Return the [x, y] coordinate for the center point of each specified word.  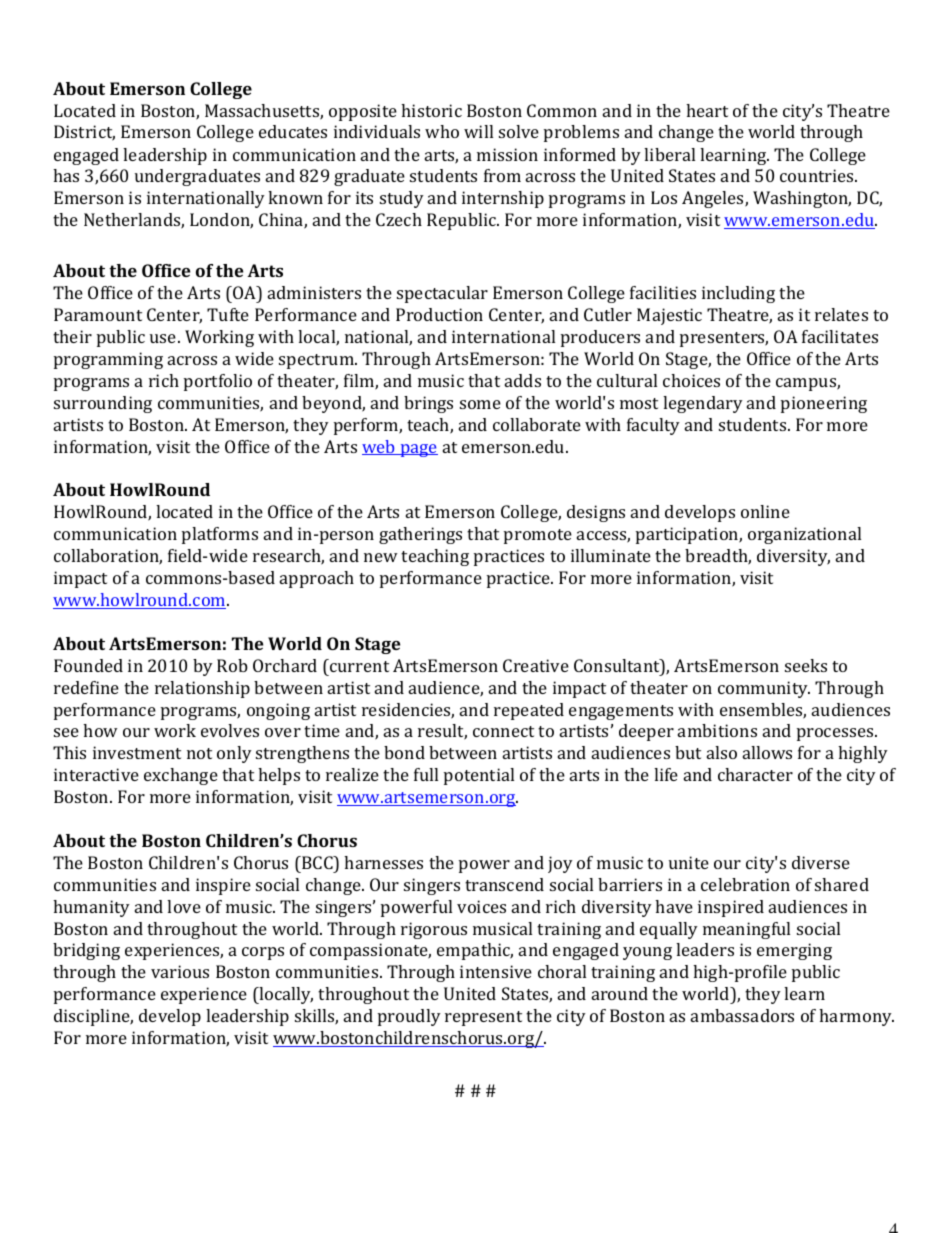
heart [707, 110]
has [66, 175]
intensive [496, 971]
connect [503, 731]
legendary [703, 404]
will [478, 131]
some [480, 404]
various [180, 971]
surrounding [103, 404]
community [764, 689]
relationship [202, 689]
